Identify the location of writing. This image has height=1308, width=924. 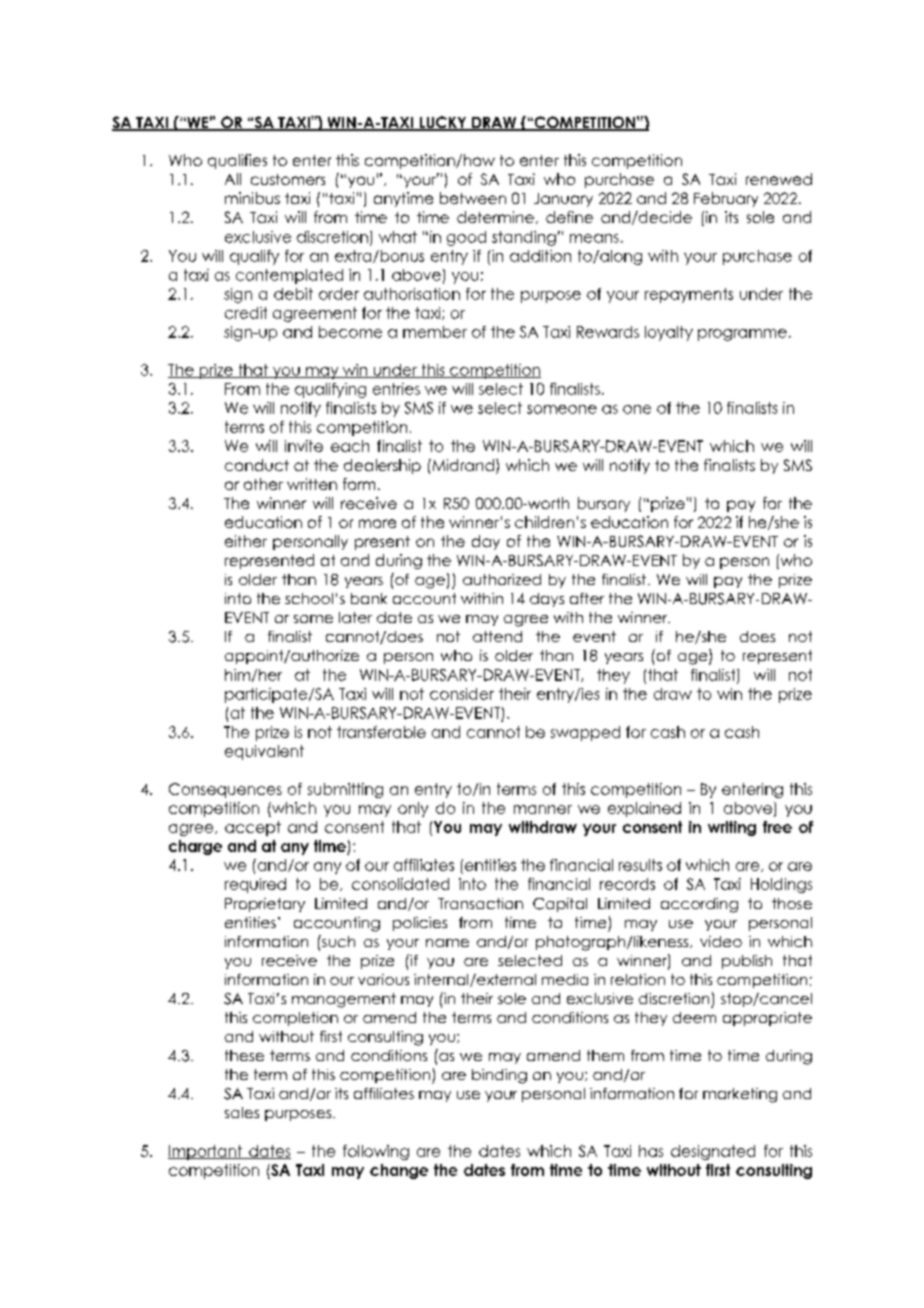
(732, 828).
